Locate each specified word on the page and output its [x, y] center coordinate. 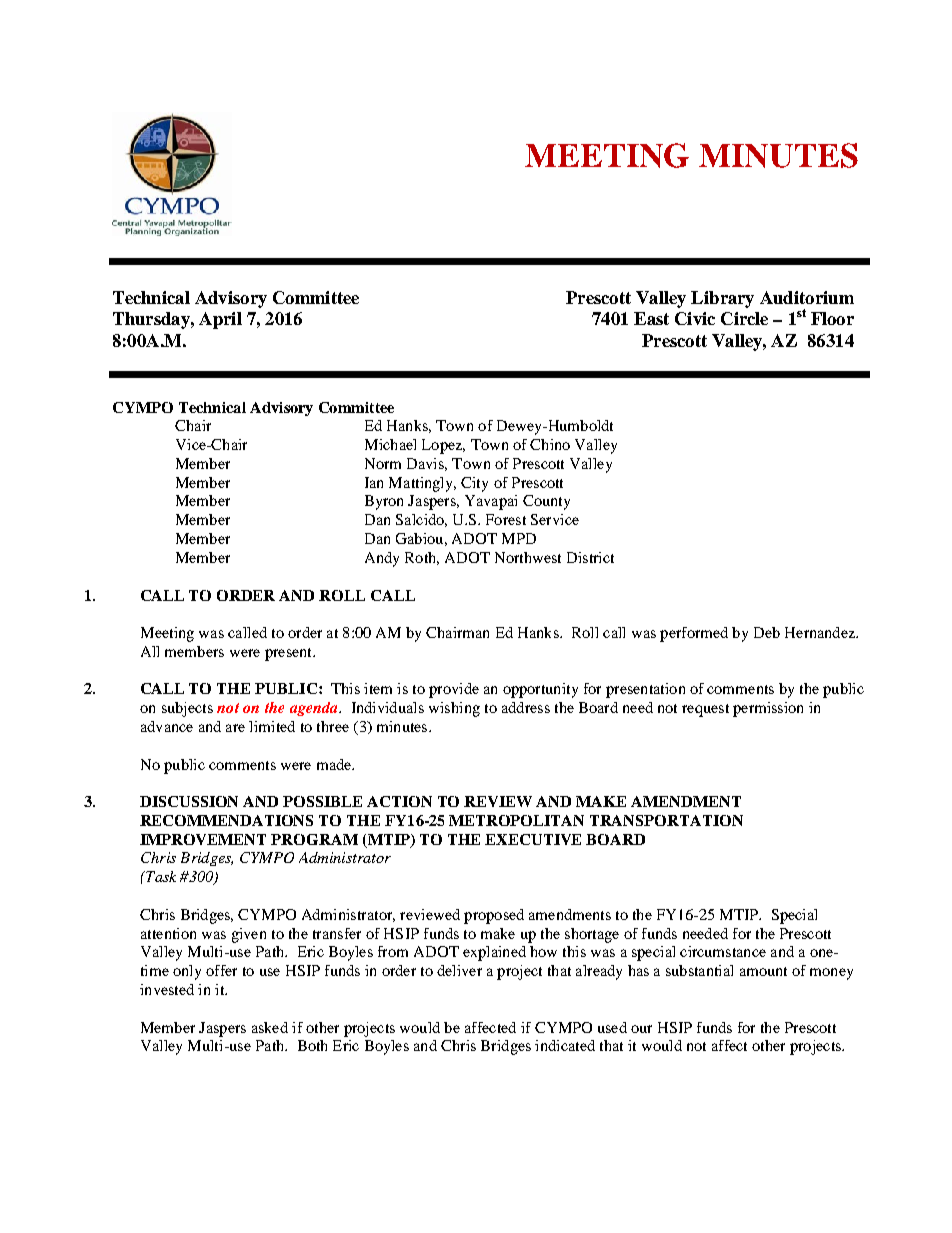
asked [270, 1027]
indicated [565, 1045]
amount [763, 971]
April [220, 320]
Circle [744, 318]
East [651, 318]
